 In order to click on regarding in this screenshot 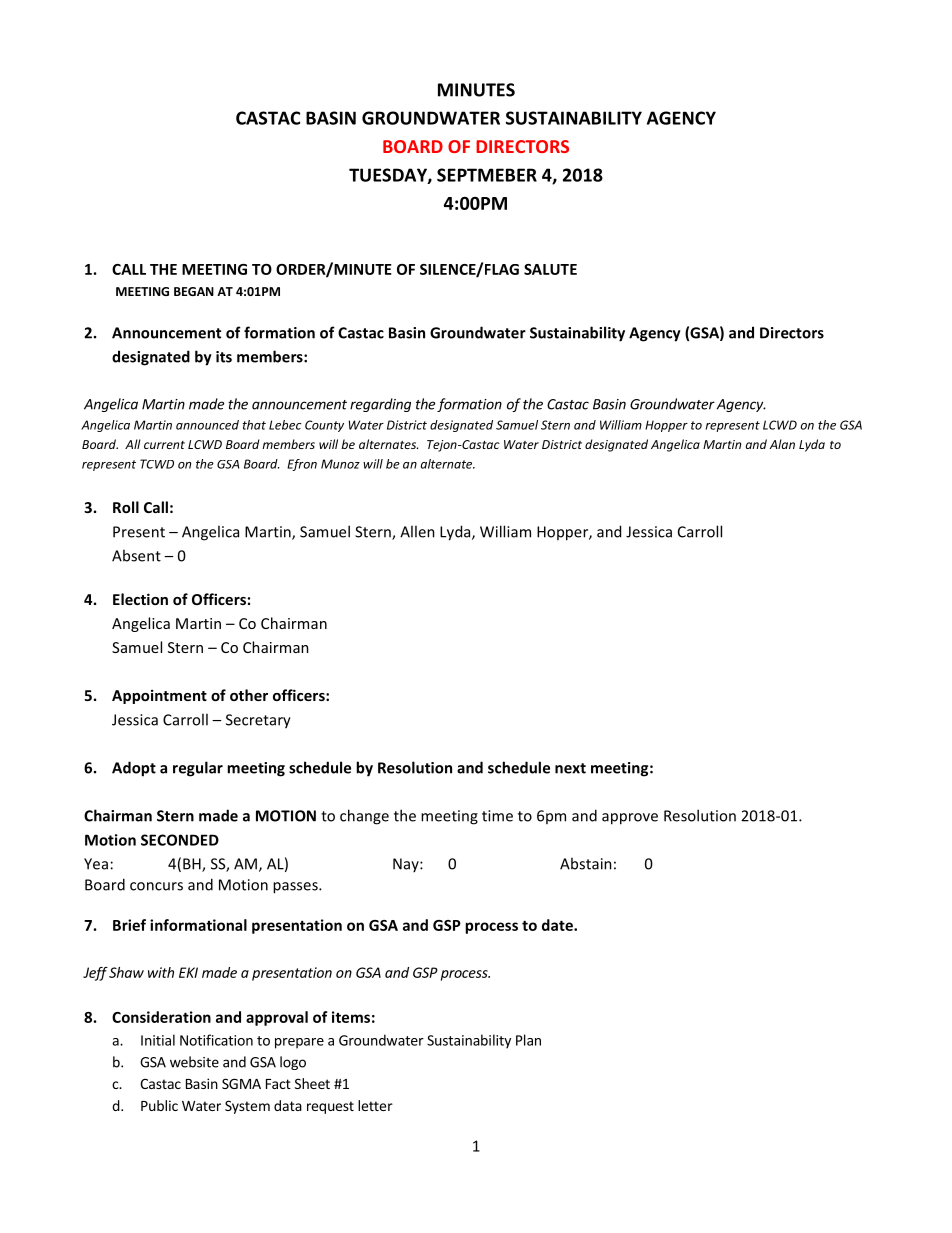, I will do `click(380, 405)`.
